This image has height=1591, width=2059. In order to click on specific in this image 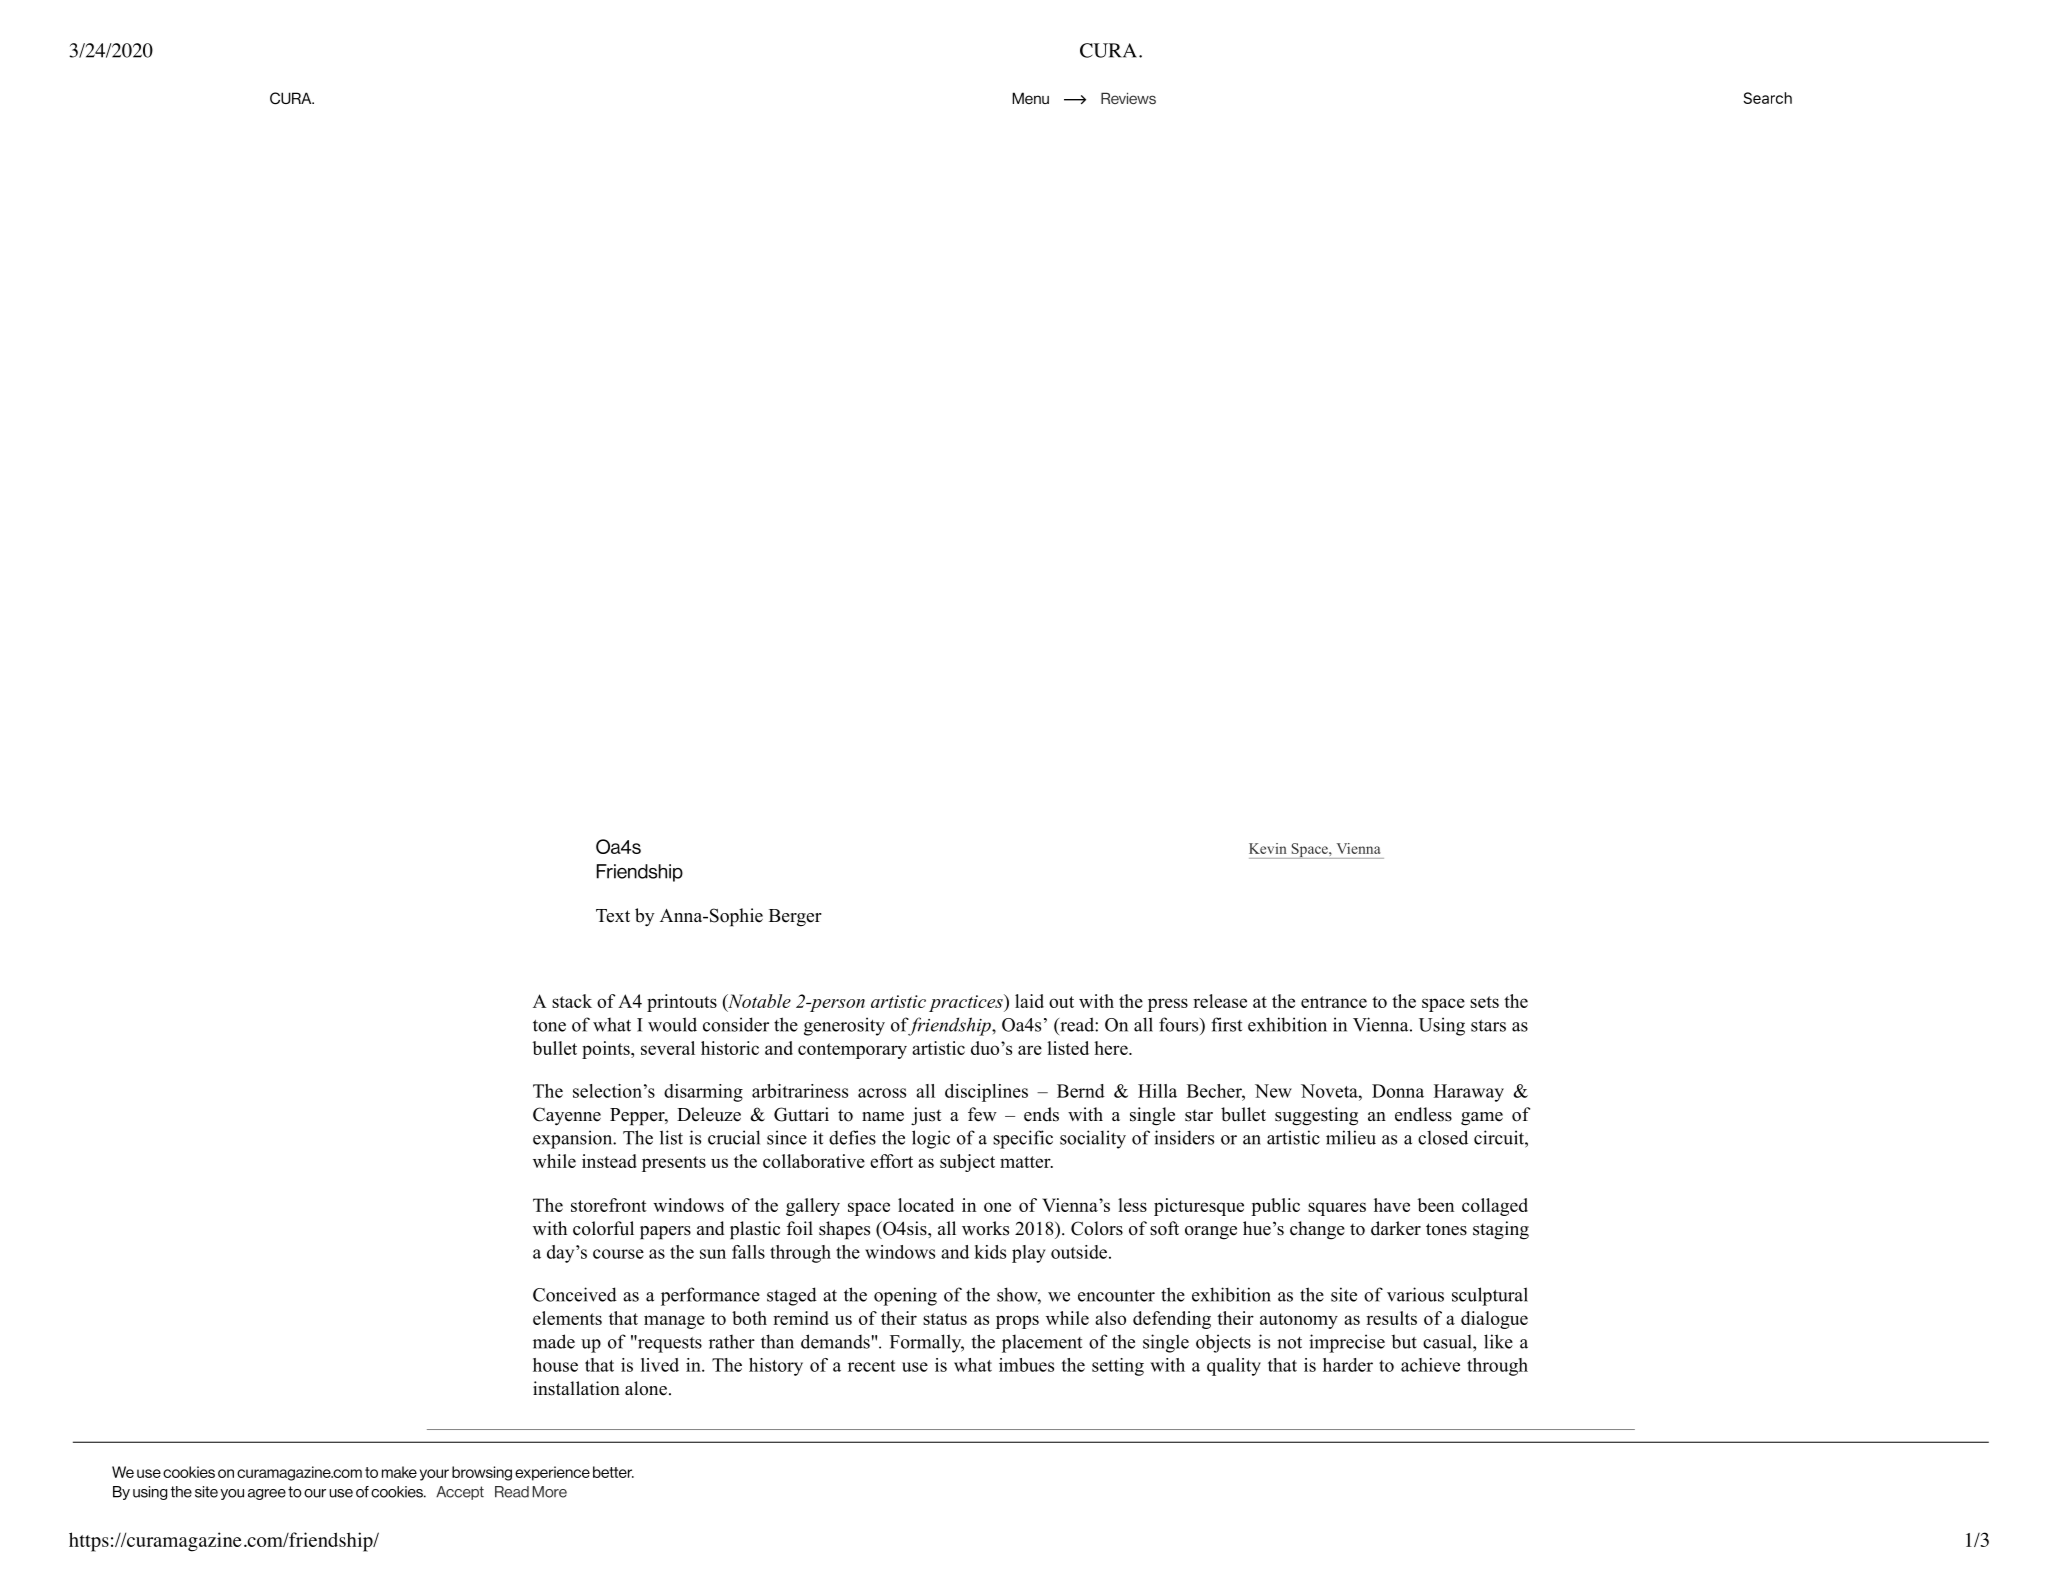, I will do `click(1023, 1139)`.
